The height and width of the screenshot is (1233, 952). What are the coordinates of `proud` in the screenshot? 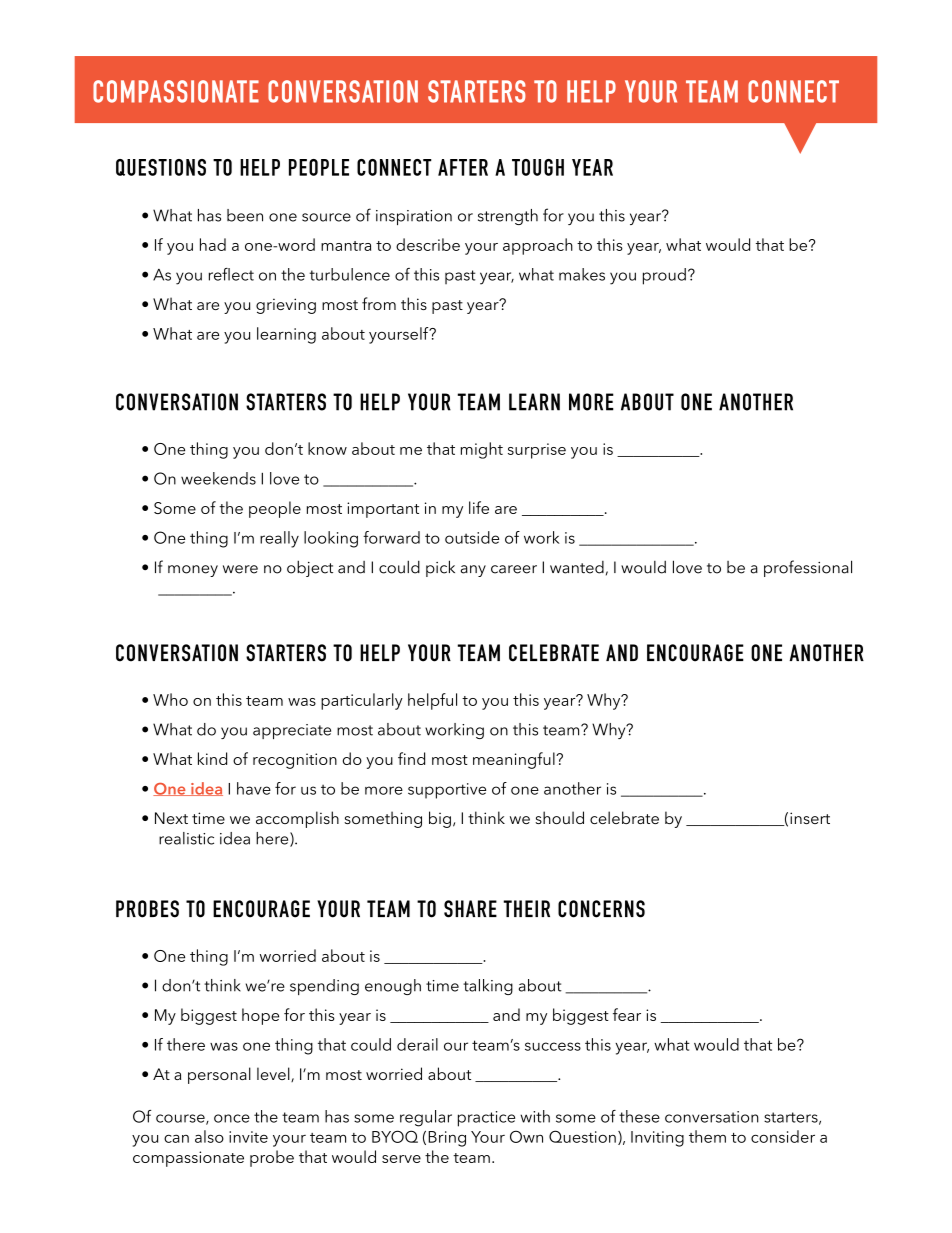 It's located at (664, 276).
